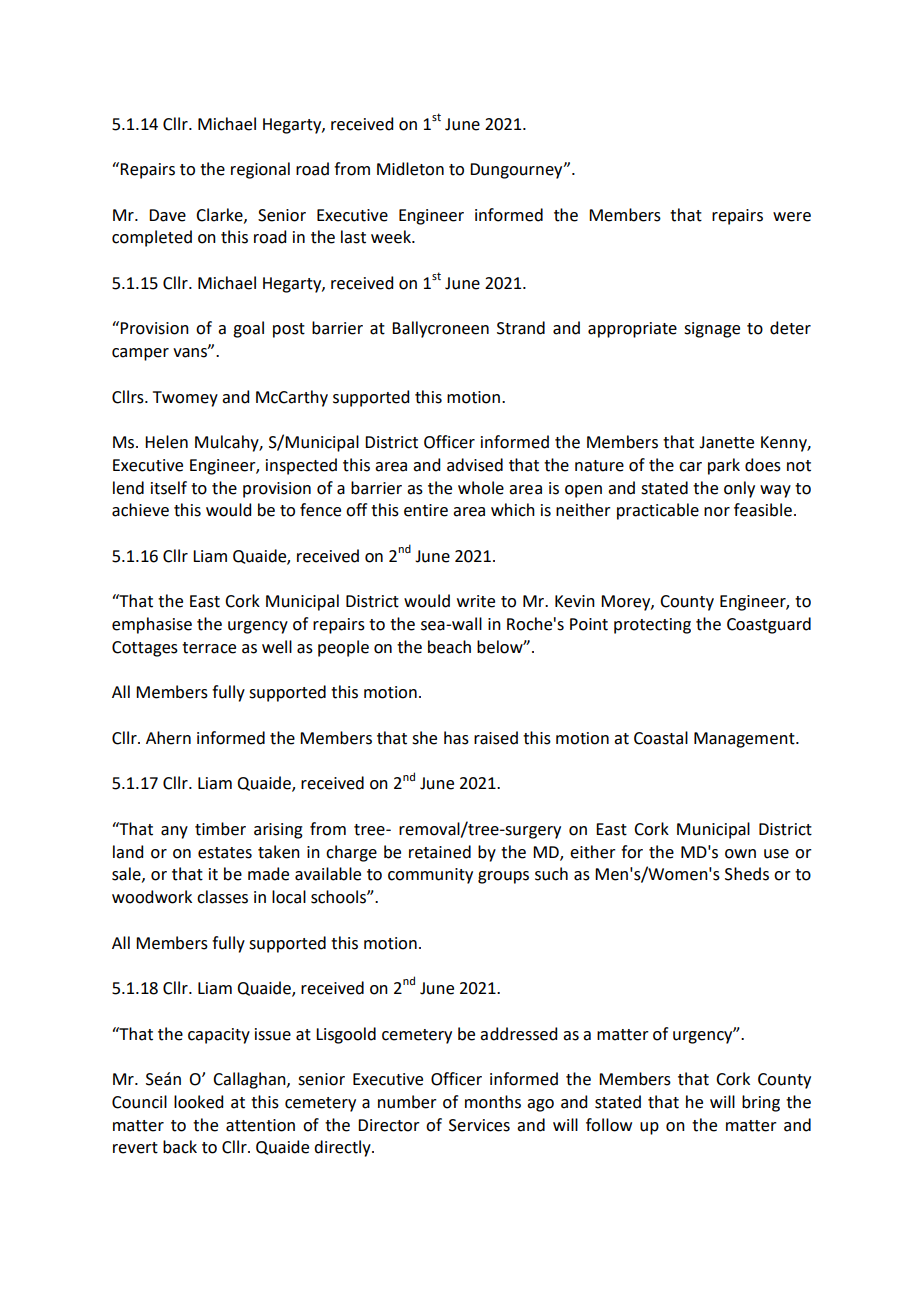  Describe the element at coordinates (222, 897) in the page. I see `classes` at that location.
